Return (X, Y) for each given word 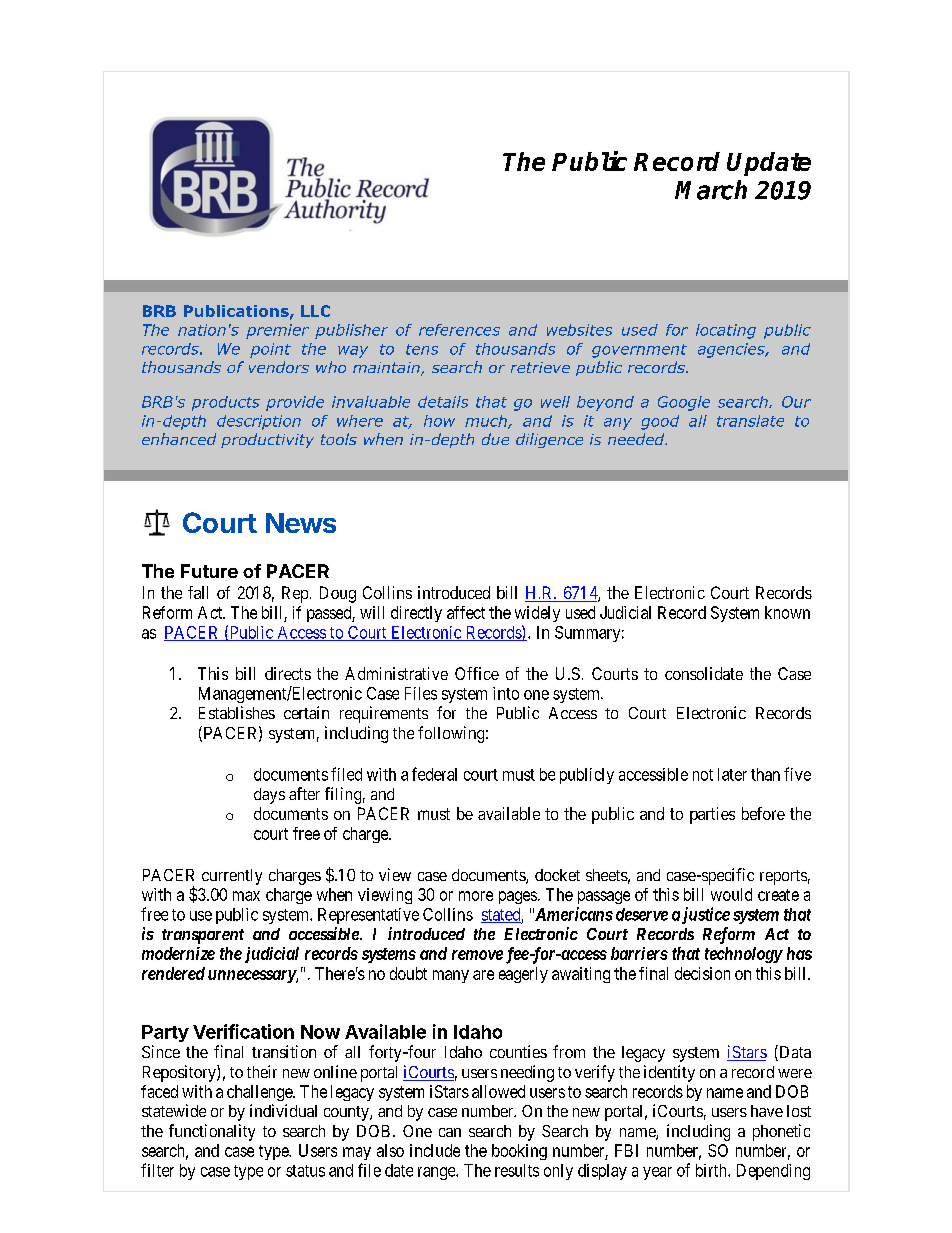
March (711, 190)
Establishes (237, 712)
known (787, 612)
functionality (212, 1132)
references (459, 330)
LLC (315, 311)
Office (477, 673)
